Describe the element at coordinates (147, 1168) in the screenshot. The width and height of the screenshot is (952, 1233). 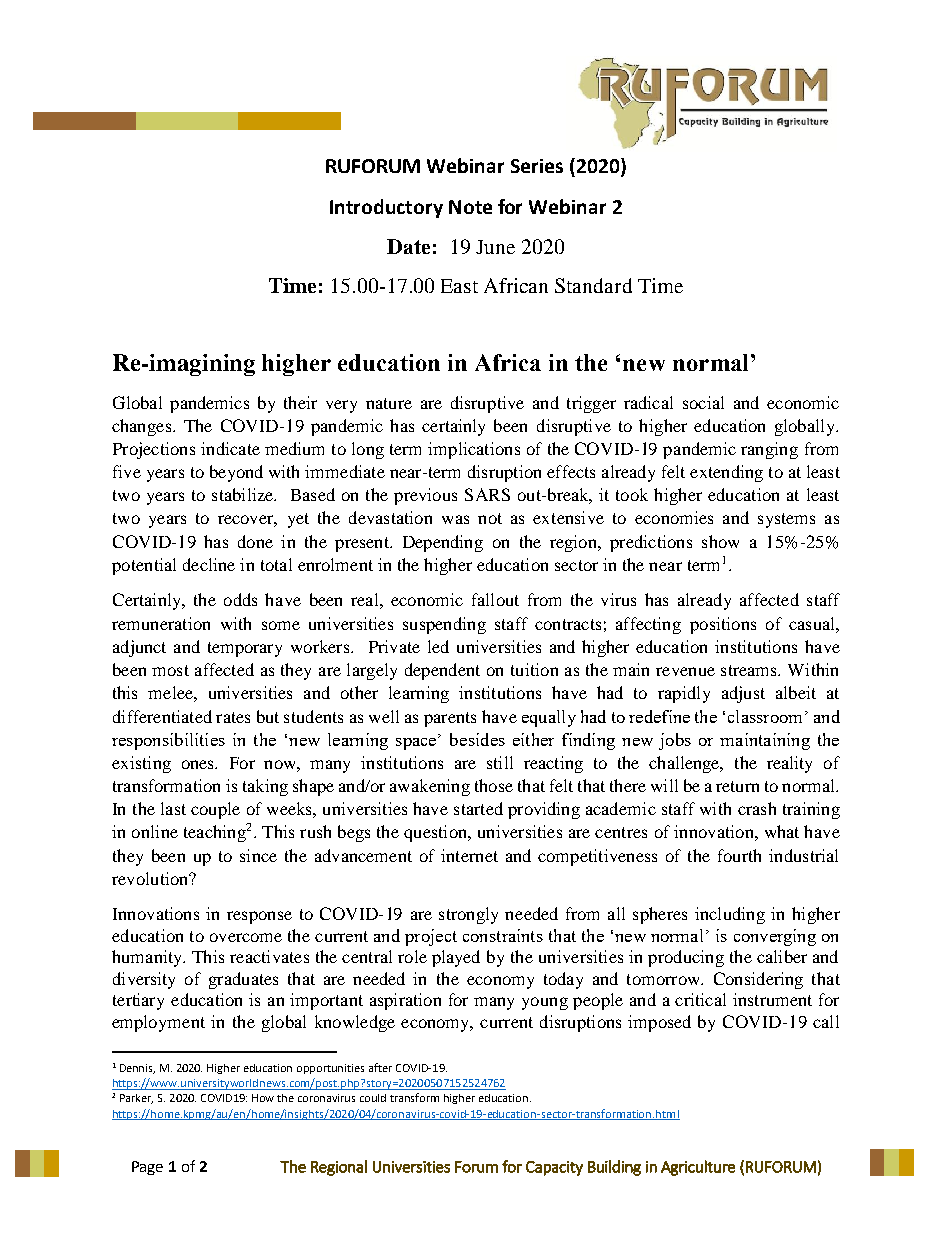
I see `Page` at that location.
